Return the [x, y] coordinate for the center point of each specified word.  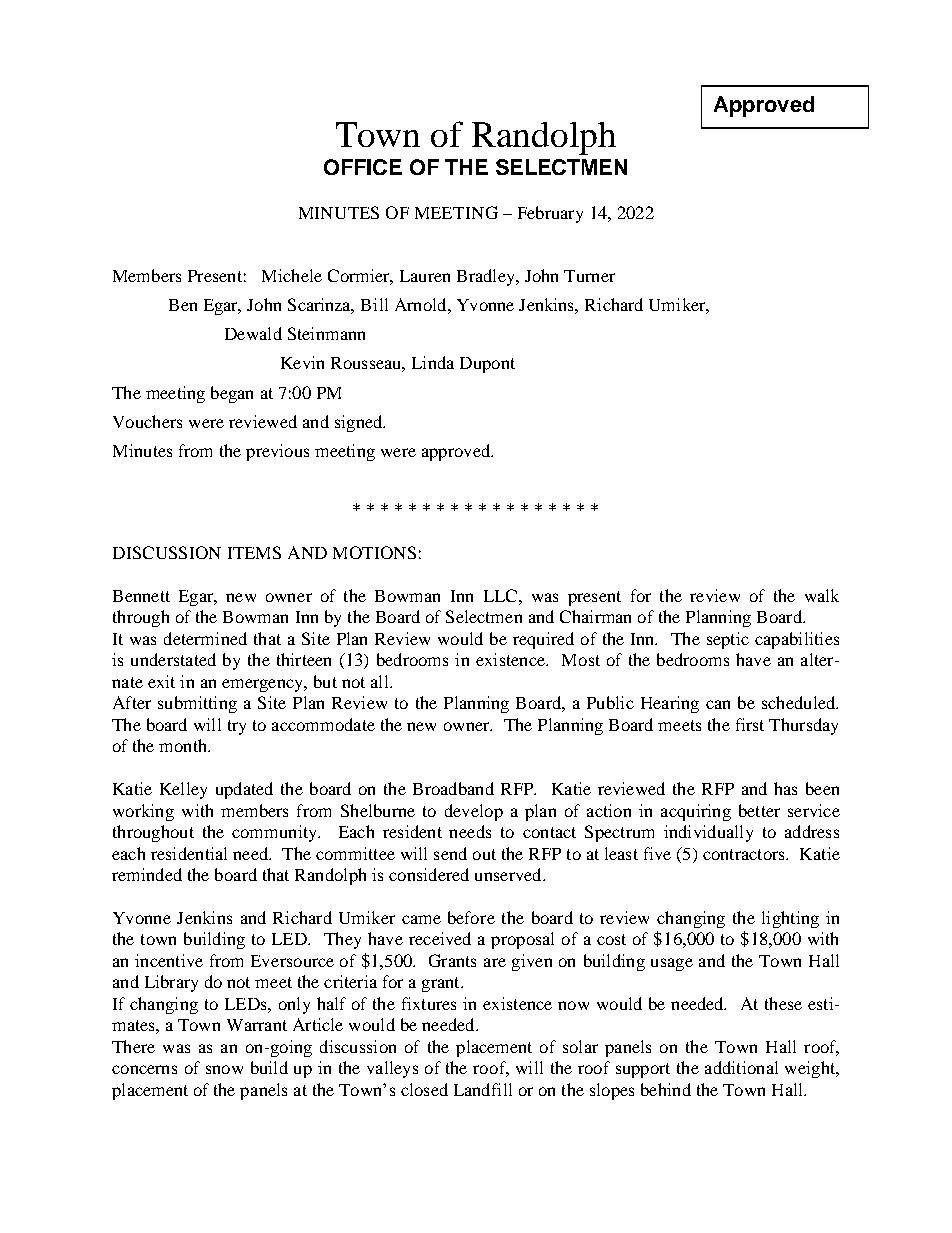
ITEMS [254, 552]
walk [822, 595]
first [750, 724]
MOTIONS [374, 552]
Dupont [487, 365]
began [232, 394]
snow [224, 1069]
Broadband [453, 788]
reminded [147, 874]
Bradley [487, 277]
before [471, 917]
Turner [589, 276]
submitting [197, 704]
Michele [292, 275]
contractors [745, 854]
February [550, 214]
